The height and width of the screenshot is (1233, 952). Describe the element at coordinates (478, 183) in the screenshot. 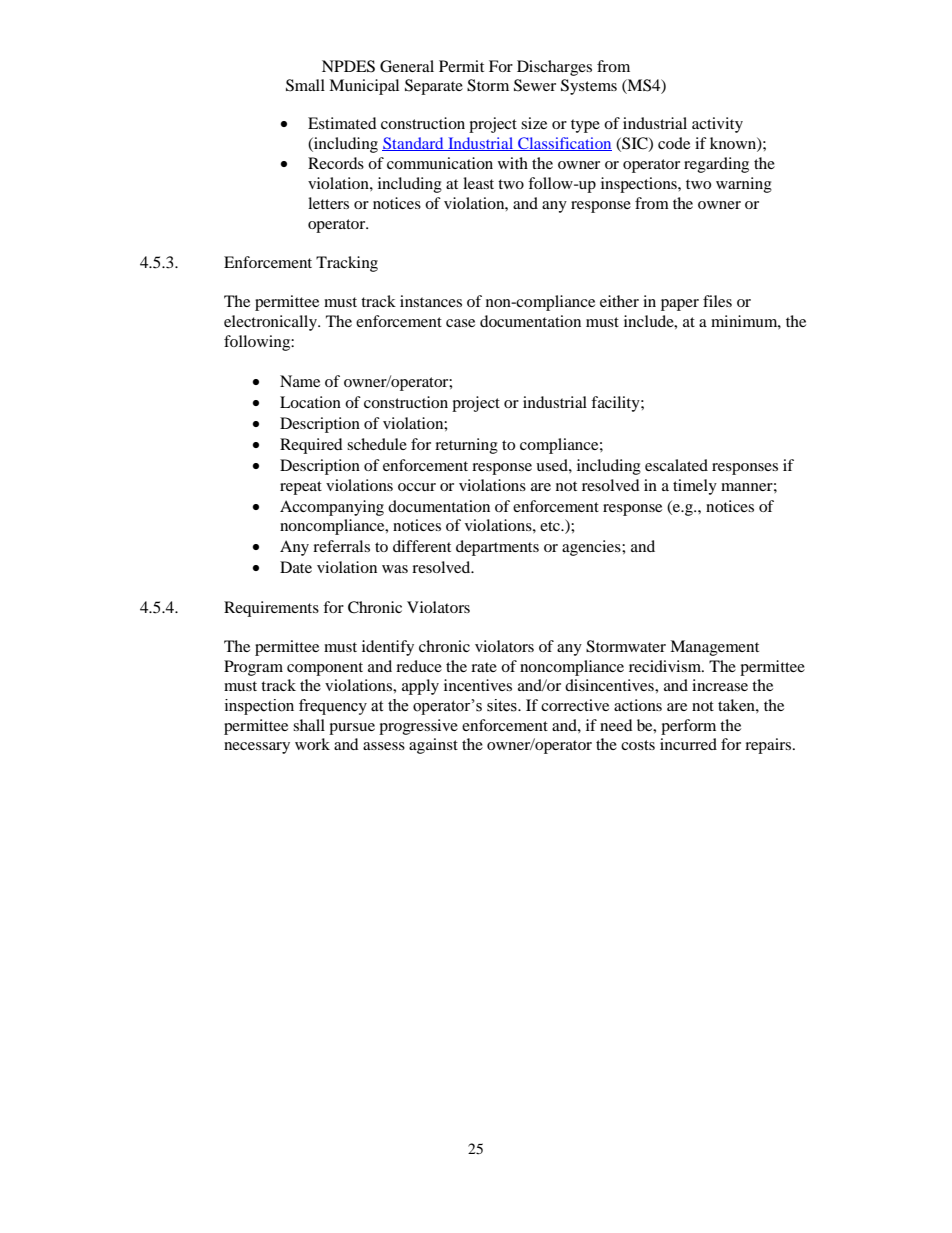

I see `least` at that location.
